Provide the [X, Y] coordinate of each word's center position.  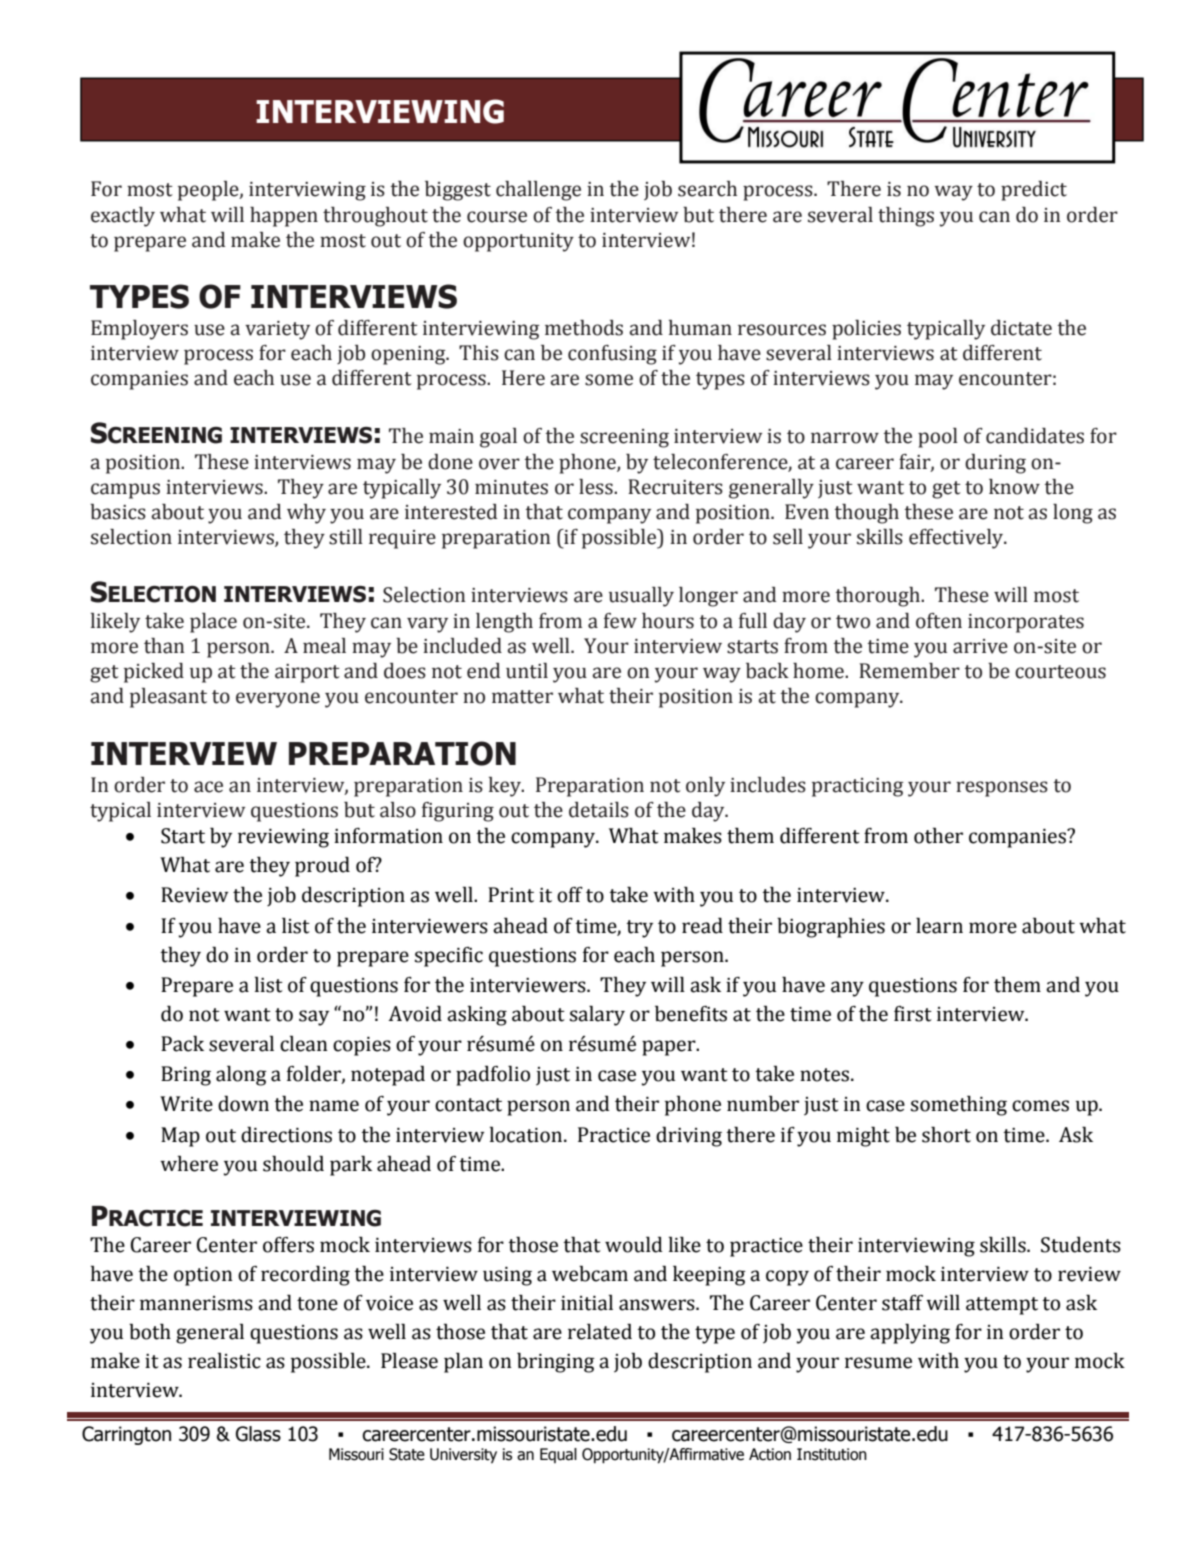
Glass [258, 1434]
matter [522, 697]
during [995, 464]
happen [284, 217]
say [314, 1018]
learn [939, 925]
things [906, 217]
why [306, 514]
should [293, 1163]
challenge [538, 191]
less [597, 487]
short [946, 1134]
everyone [278, 700]
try [639, 929]
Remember [909, 671]
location [527, 1134]
